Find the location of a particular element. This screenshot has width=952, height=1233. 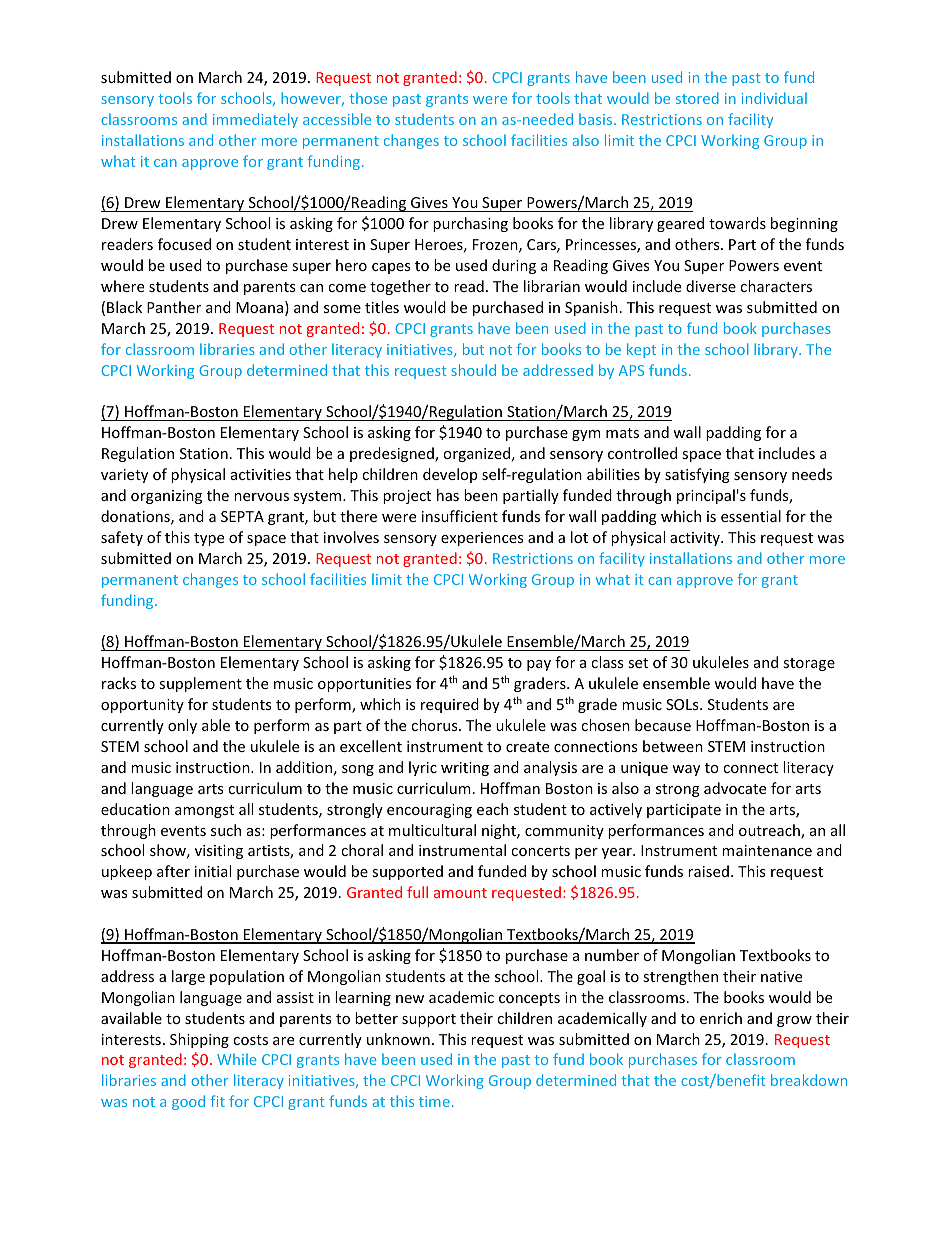

stored is located at coordinates (697, 98).
